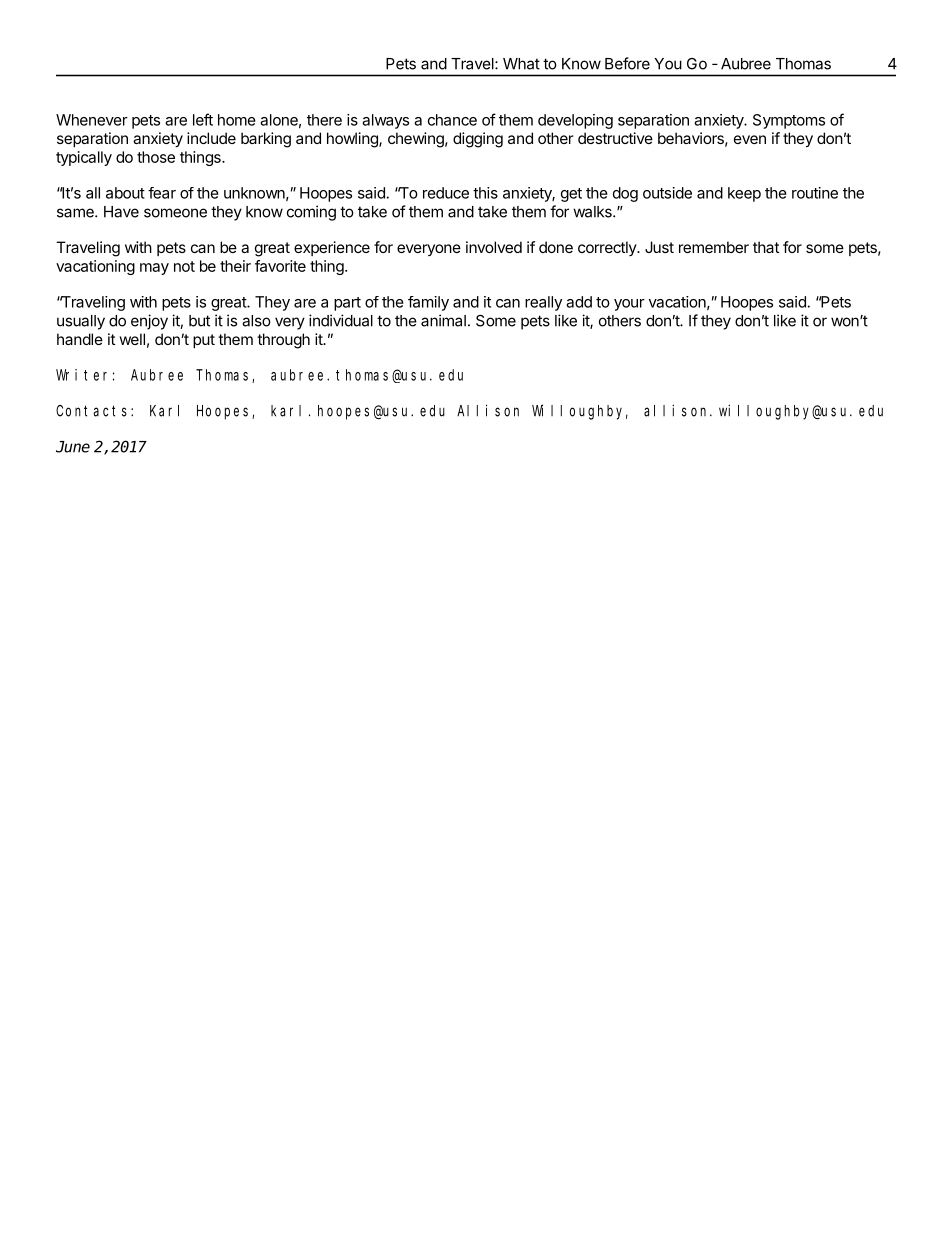 Image resolution: width=952 pixels, height=1233 pixels. Describe the element at coordinates (94, 411) in the document. I see `Contacts` at that location.
